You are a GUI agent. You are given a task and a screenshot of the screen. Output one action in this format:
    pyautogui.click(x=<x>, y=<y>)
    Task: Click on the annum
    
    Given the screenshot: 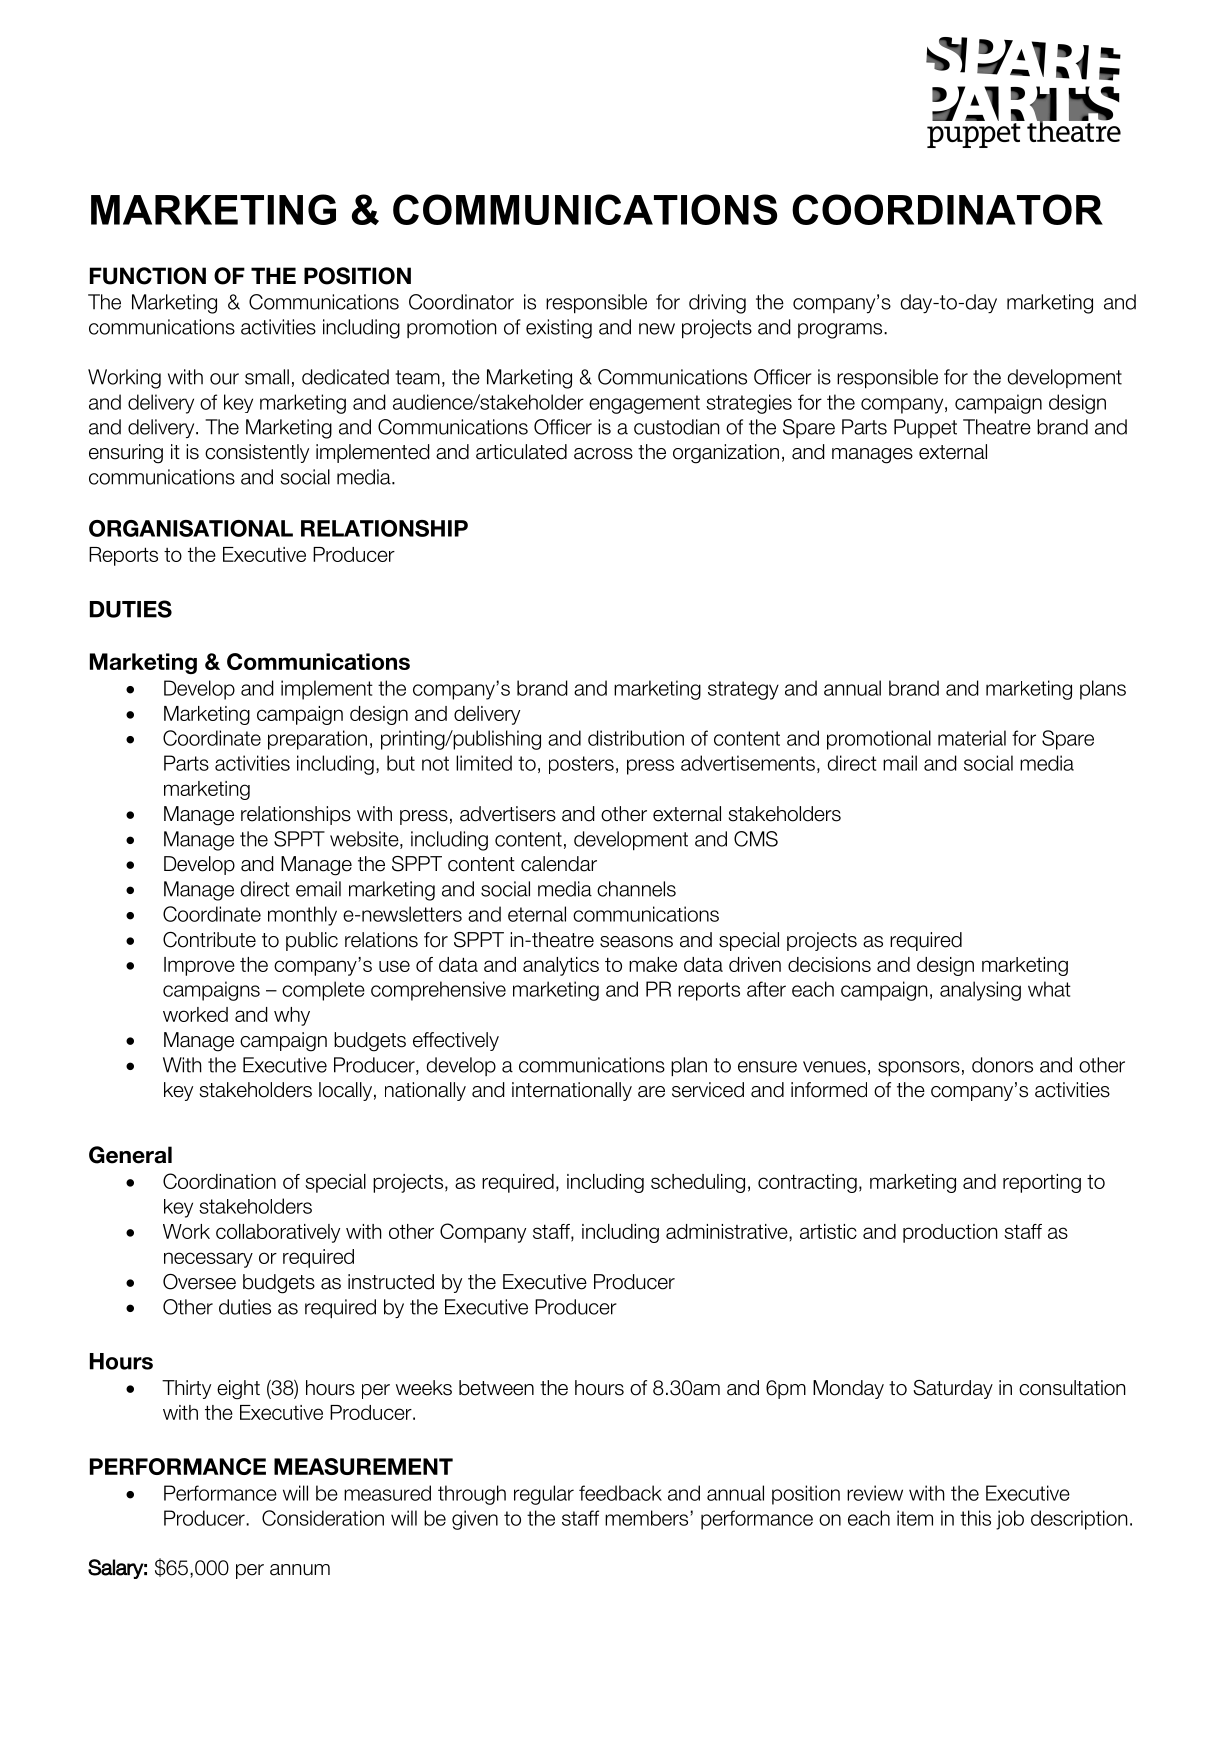 What is the action you would take?
    pyautogui.click(x=300, y=1570)
